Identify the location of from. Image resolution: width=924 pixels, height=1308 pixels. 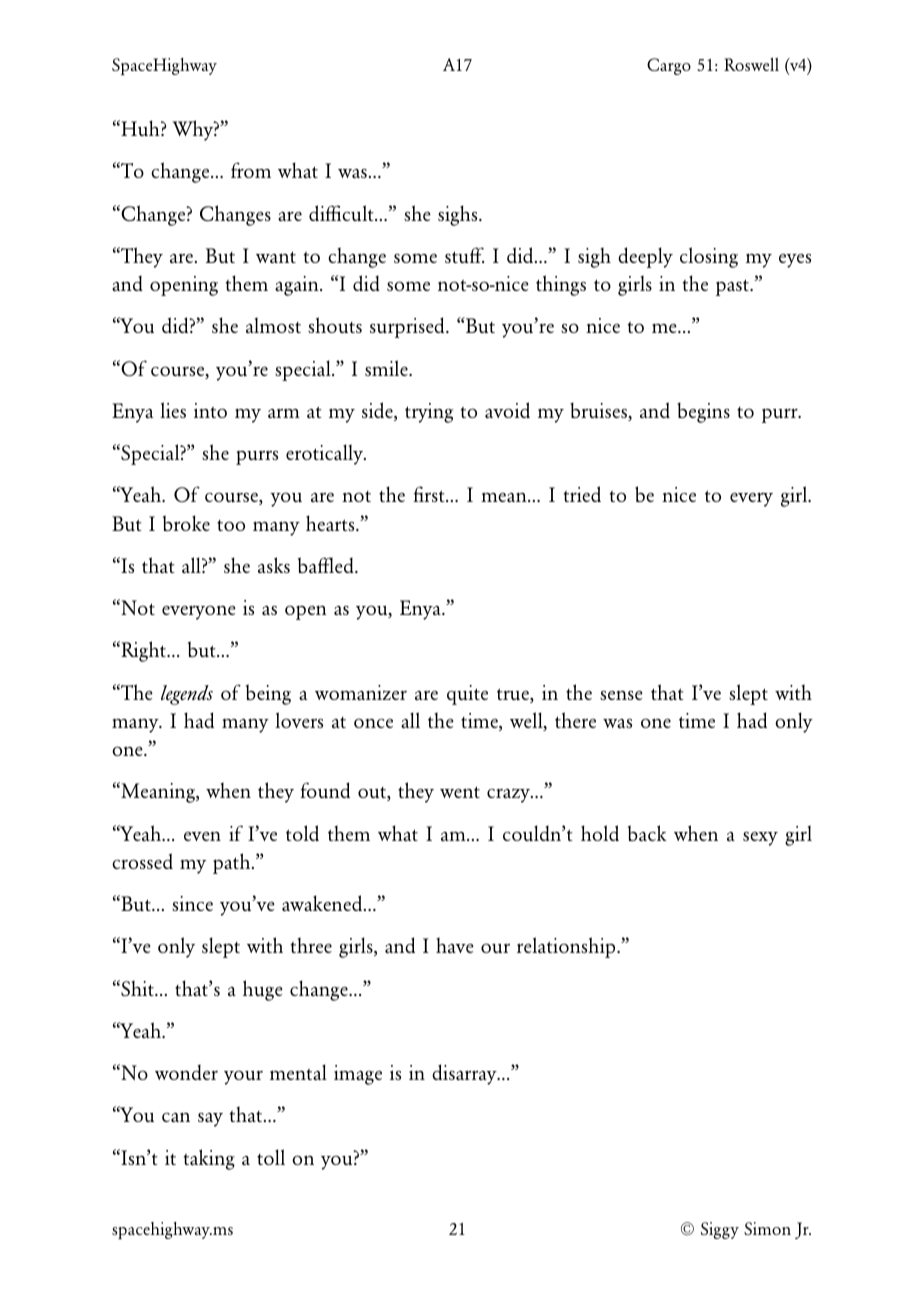
(251, 170).
